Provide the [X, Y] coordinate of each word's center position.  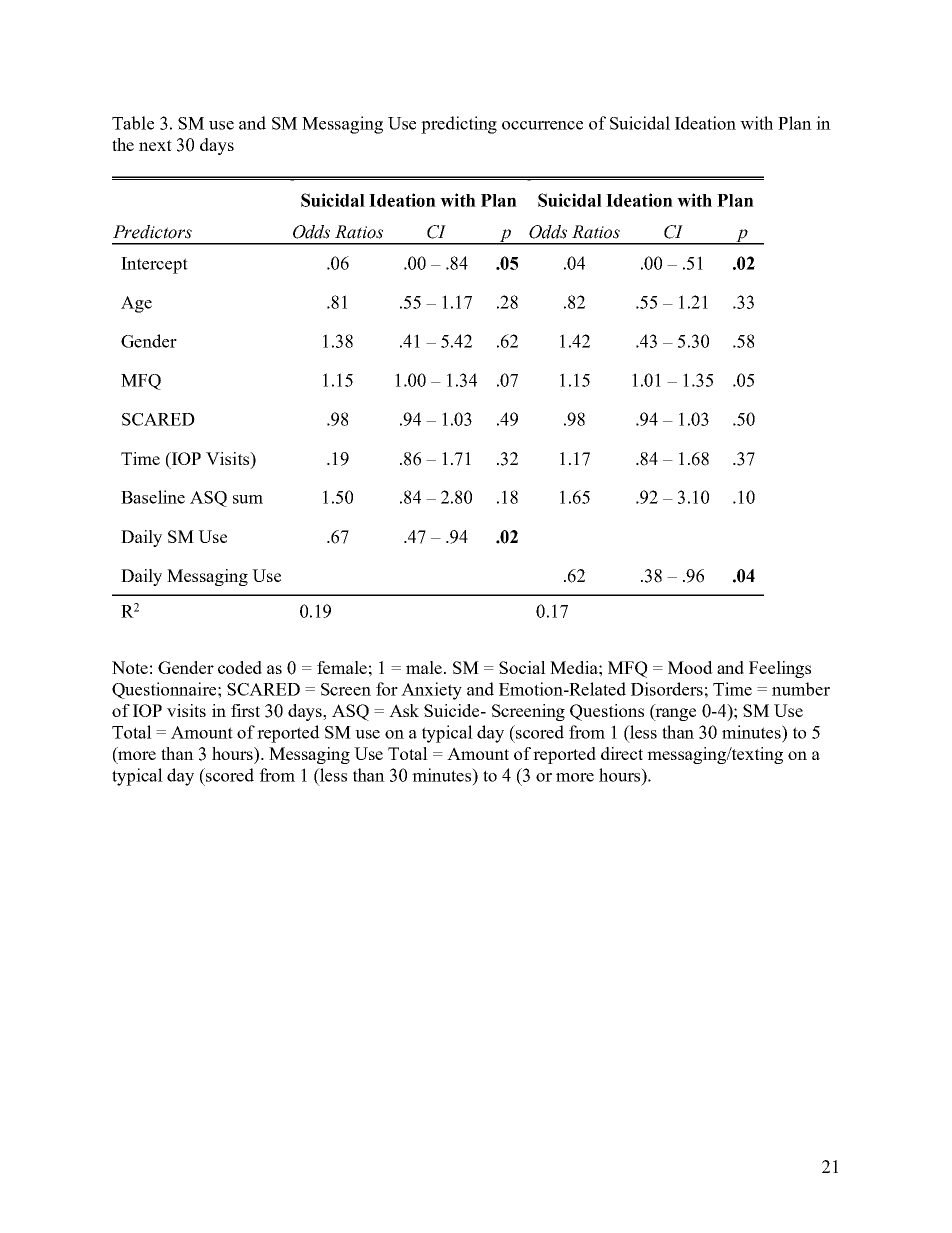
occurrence [542, 125]
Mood [690, 667]
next [155, 145]
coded [240, 667]
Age [136, 304]
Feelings [780, 669]
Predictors [152, 232]
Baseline [153, 497]
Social [522, 667]
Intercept [154, 265]
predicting [459, 125]
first [245, 710]
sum [248, 499]
